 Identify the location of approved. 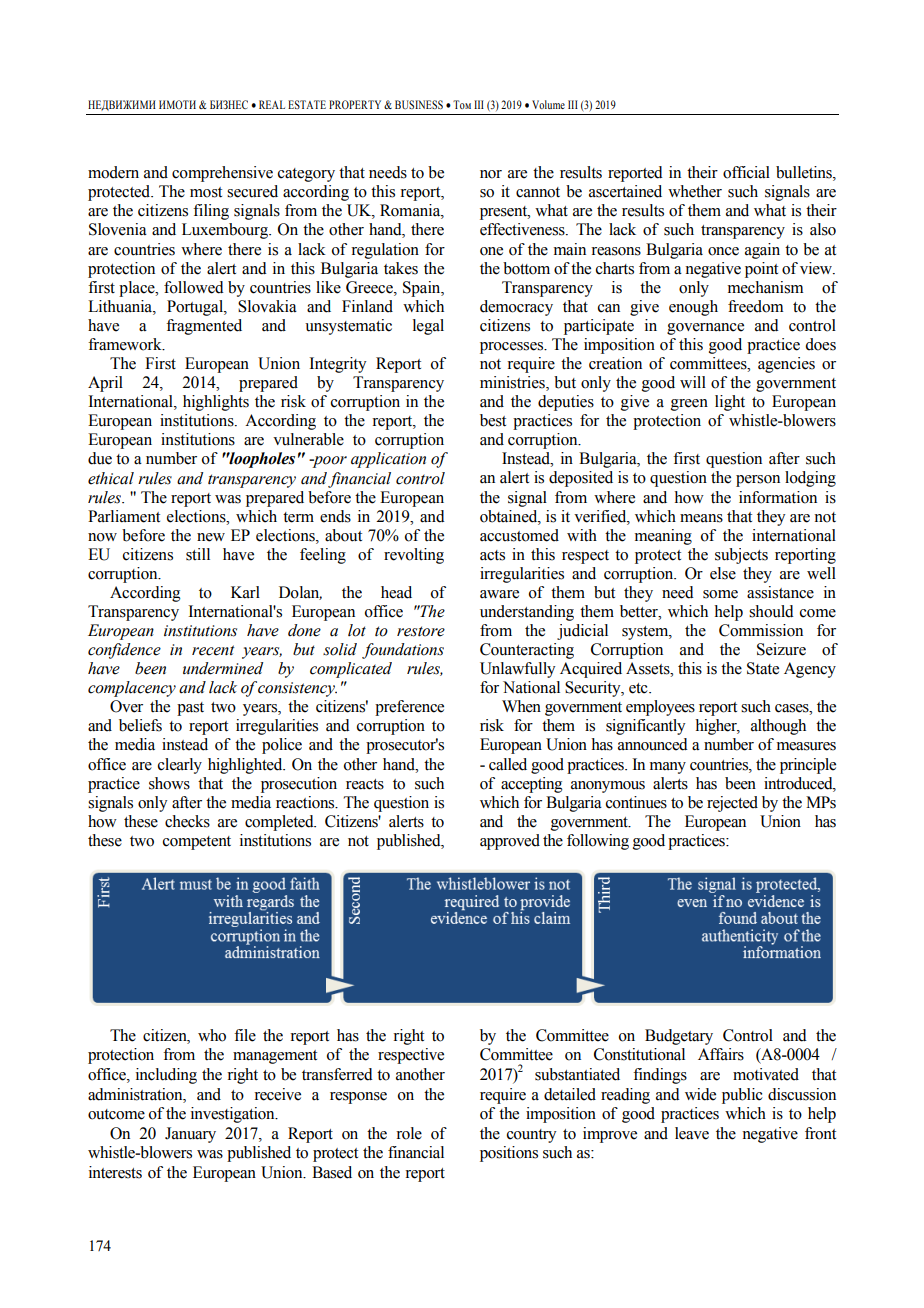
(510, 842).
